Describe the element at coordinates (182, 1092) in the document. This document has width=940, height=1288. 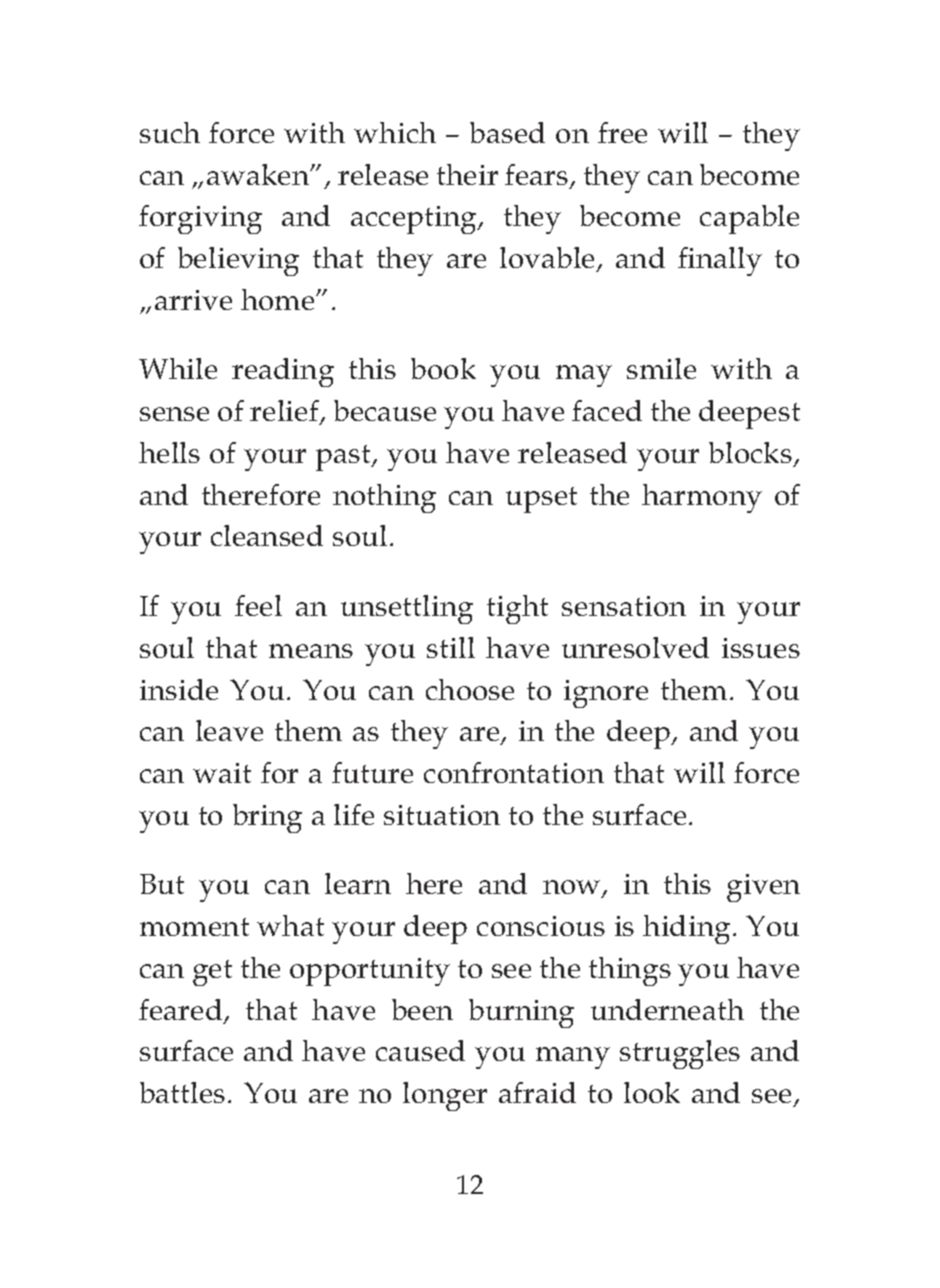
I see `battles` at that location.
